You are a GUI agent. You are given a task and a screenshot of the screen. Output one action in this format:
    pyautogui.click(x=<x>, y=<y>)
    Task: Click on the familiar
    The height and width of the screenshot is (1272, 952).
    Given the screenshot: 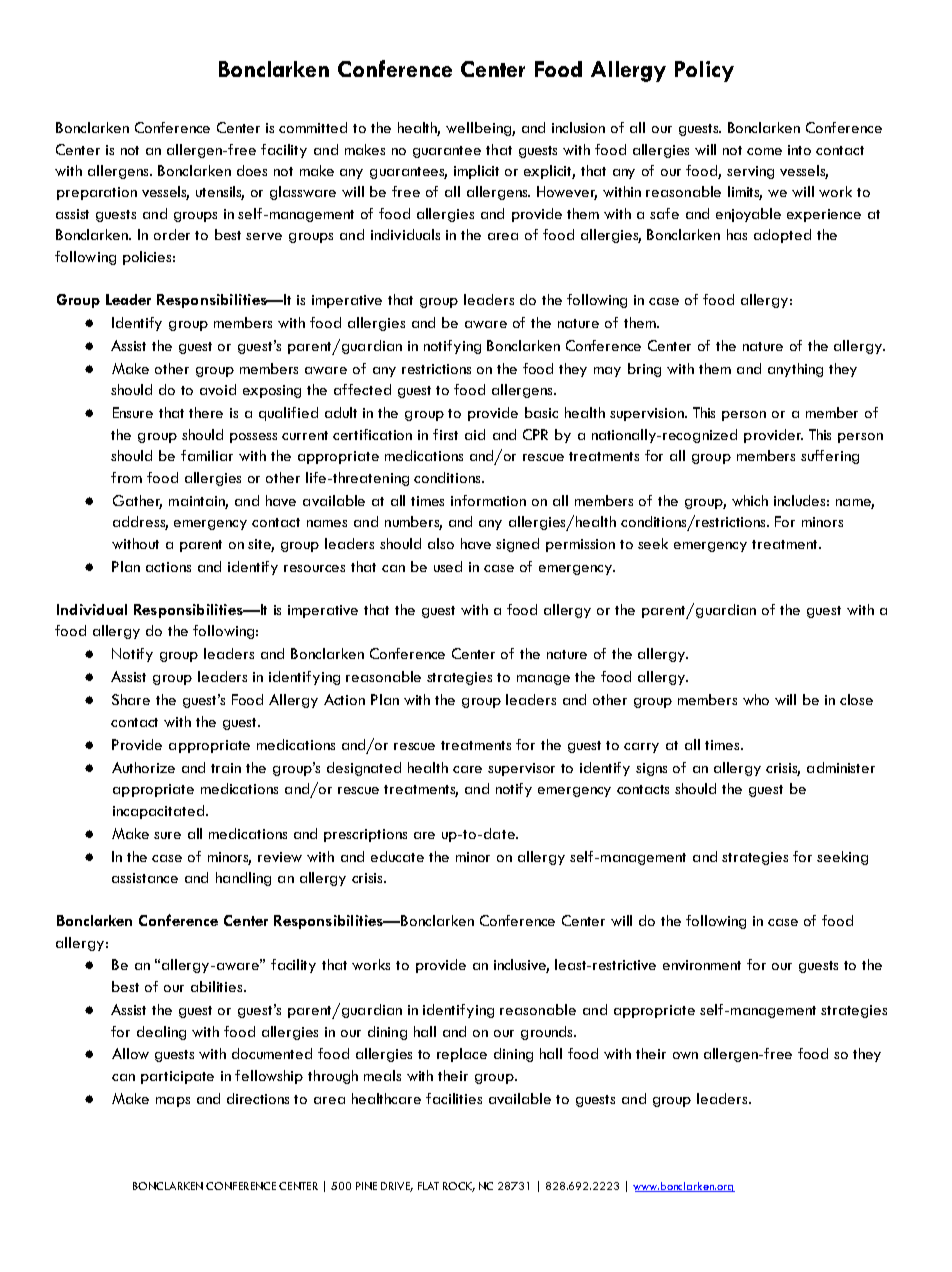 What is the action you would take?
    pyautogui.click(x=207, y=455)
